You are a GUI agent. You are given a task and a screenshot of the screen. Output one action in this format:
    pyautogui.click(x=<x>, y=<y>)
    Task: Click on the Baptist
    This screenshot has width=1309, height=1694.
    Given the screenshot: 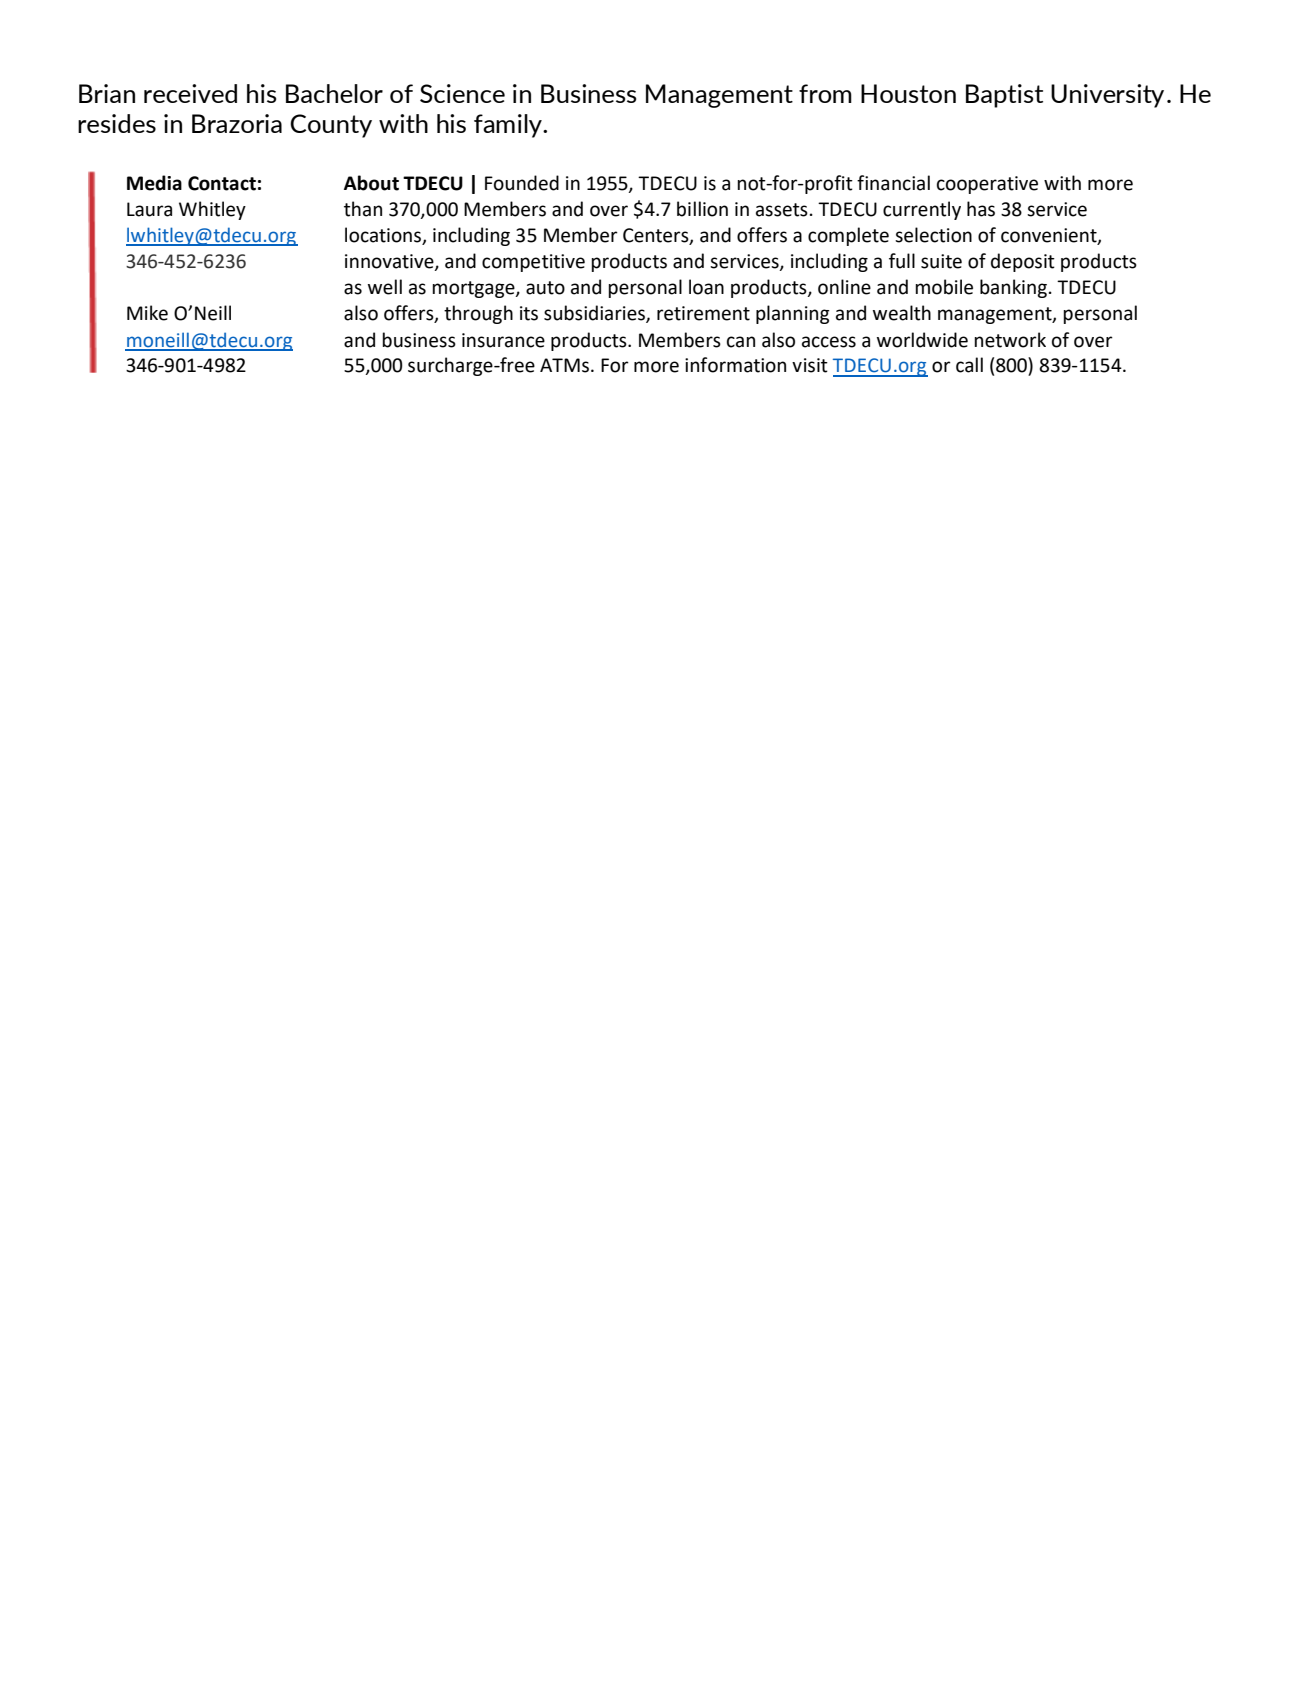 What is the action you would take?
    pyautogui.click(x=1004, y=96)
